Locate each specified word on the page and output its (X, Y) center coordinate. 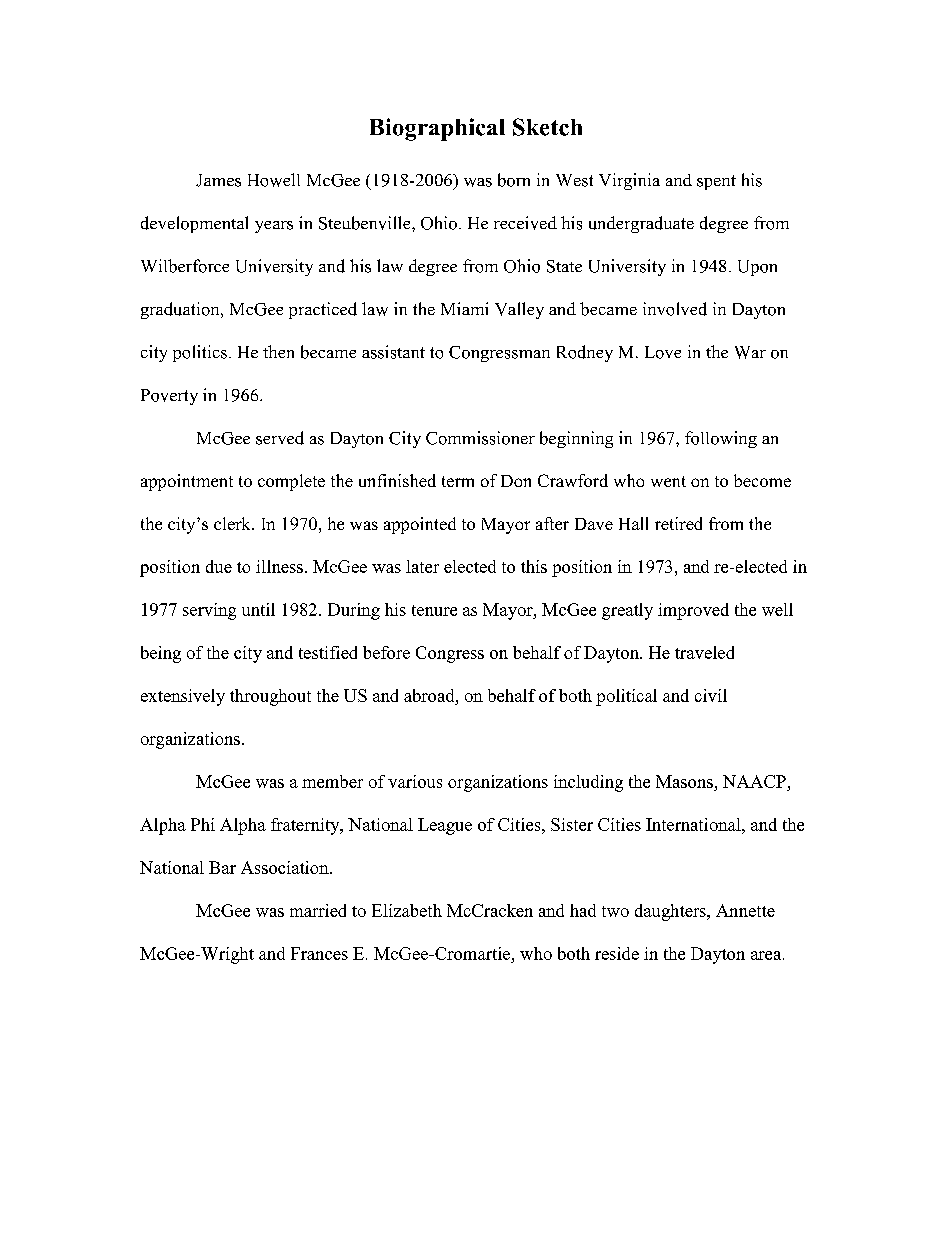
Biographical (437, 129)
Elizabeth (407, 910)
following (721, 439)
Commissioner (480, 438)
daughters (671, 912)
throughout (270, 697)
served (280, 438)
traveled (704, 652)
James (218, 180)
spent (716, 182)
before (386, 652)
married (318, 910)
